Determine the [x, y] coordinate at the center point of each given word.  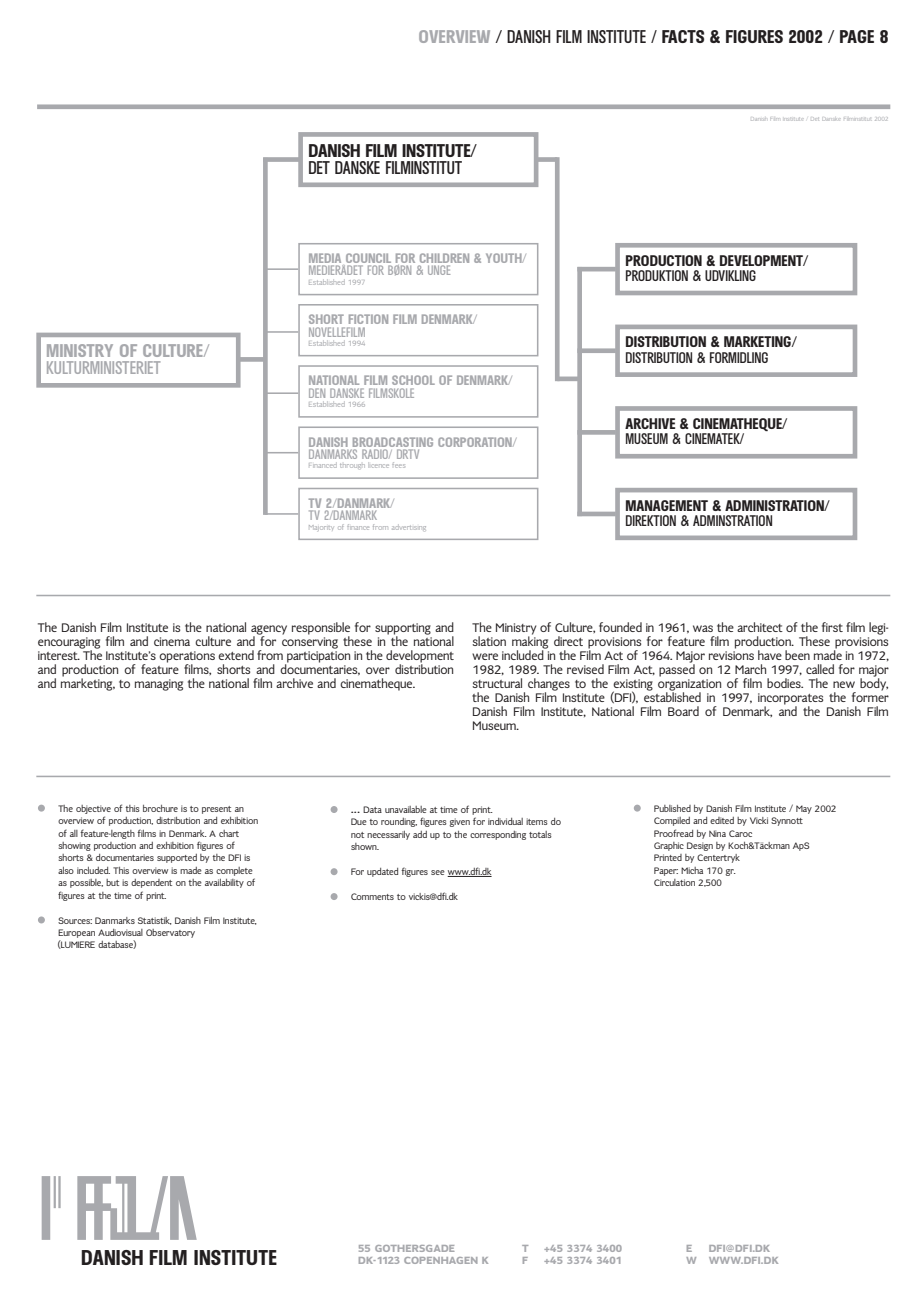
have [770, 655]
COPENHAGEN [441, 1260]
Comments [372, 896]
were [485, 656]
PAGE [857, 36]
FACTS [683, 36]
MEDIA [326, 259]
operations [187, 658]
